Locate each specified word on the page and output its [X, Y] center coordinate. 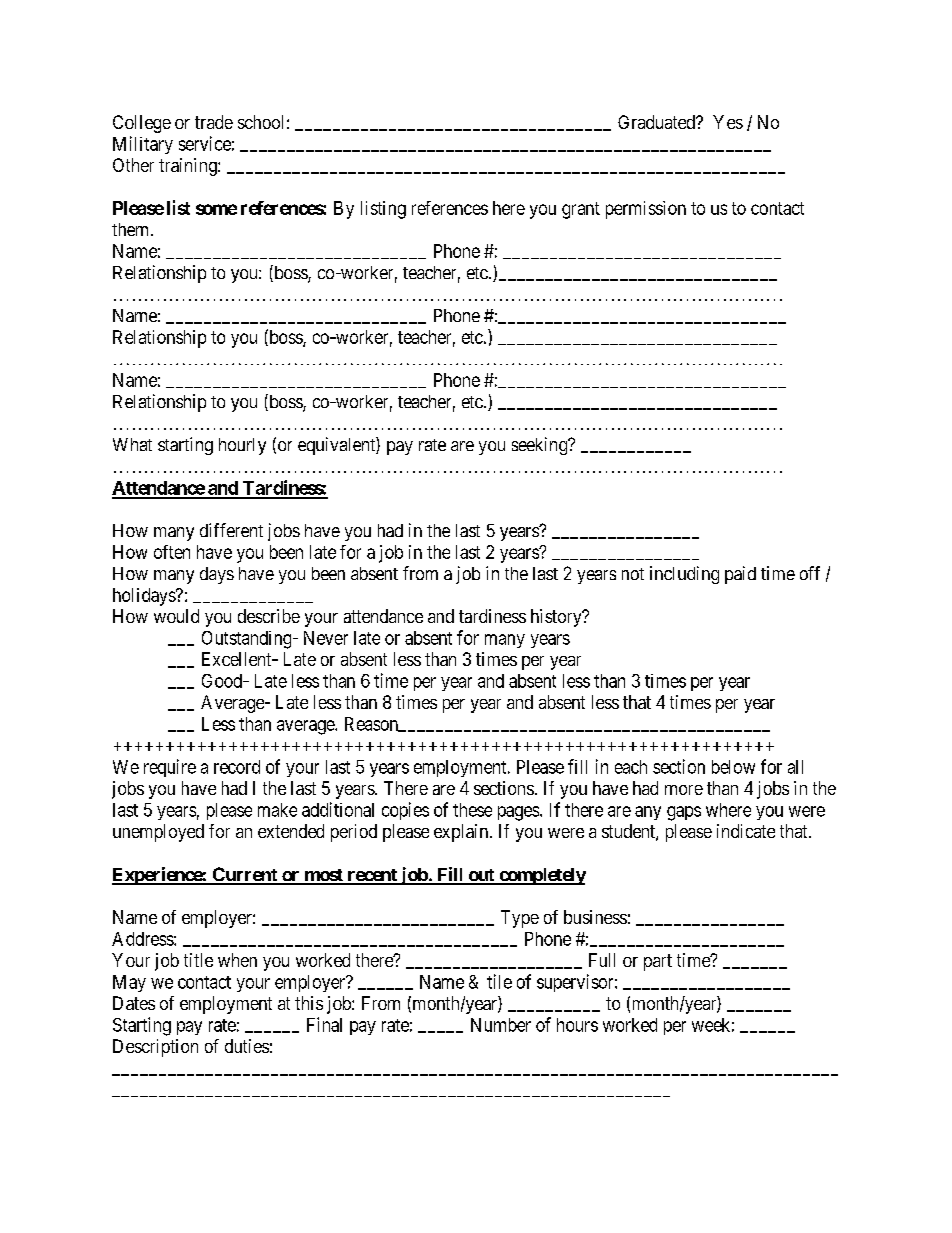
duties [247, 1046]
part [658, 962]
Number [501, 1025]
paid [740, 575]
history [557, 618]
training [189, 167]
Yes [728, 122]
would [176, 616]
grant [581, 210]
